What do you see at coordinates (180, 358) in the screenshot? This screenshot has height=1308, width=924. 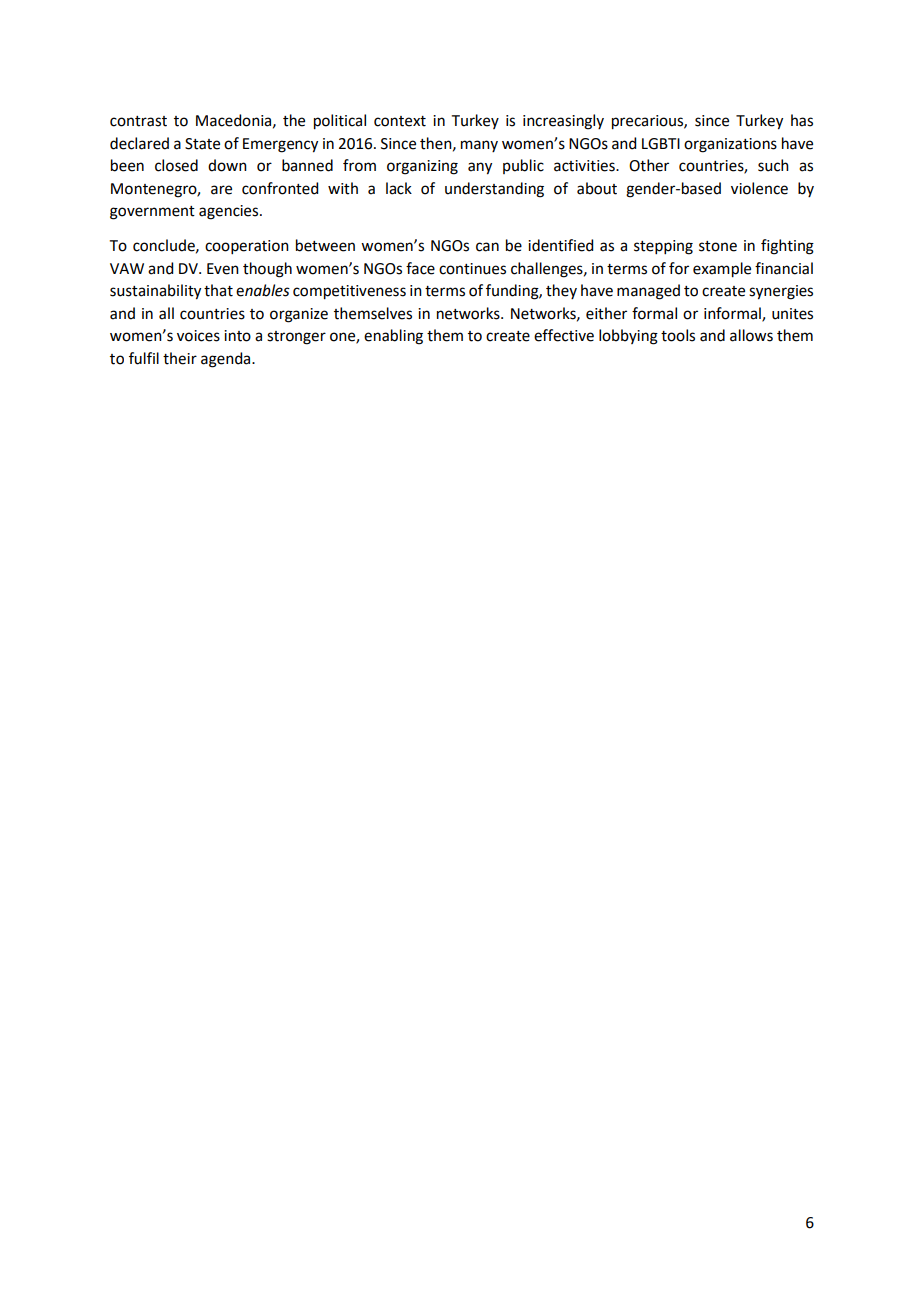 I see `their` at bounding box center [180, 358].
